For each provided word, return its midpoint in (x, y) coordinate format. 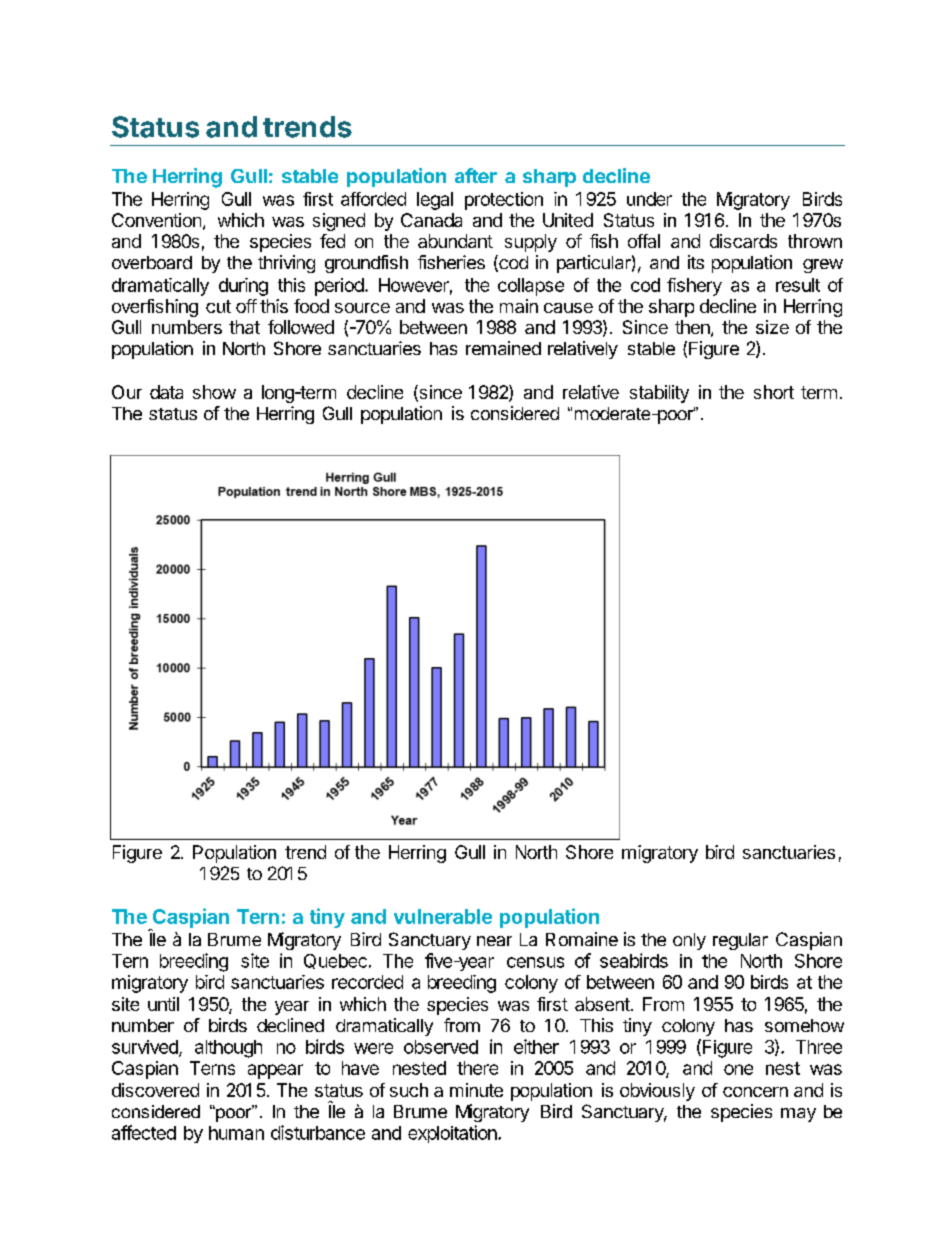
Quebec (335, 961)
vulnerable (443, 916)
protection (504, 201)
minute (476, 1090)
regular (740, 941)
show (214, 392)
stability (659, 394)
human (236, 1133)
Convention (156, 220)
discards (743, 241)
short (774, 392)
